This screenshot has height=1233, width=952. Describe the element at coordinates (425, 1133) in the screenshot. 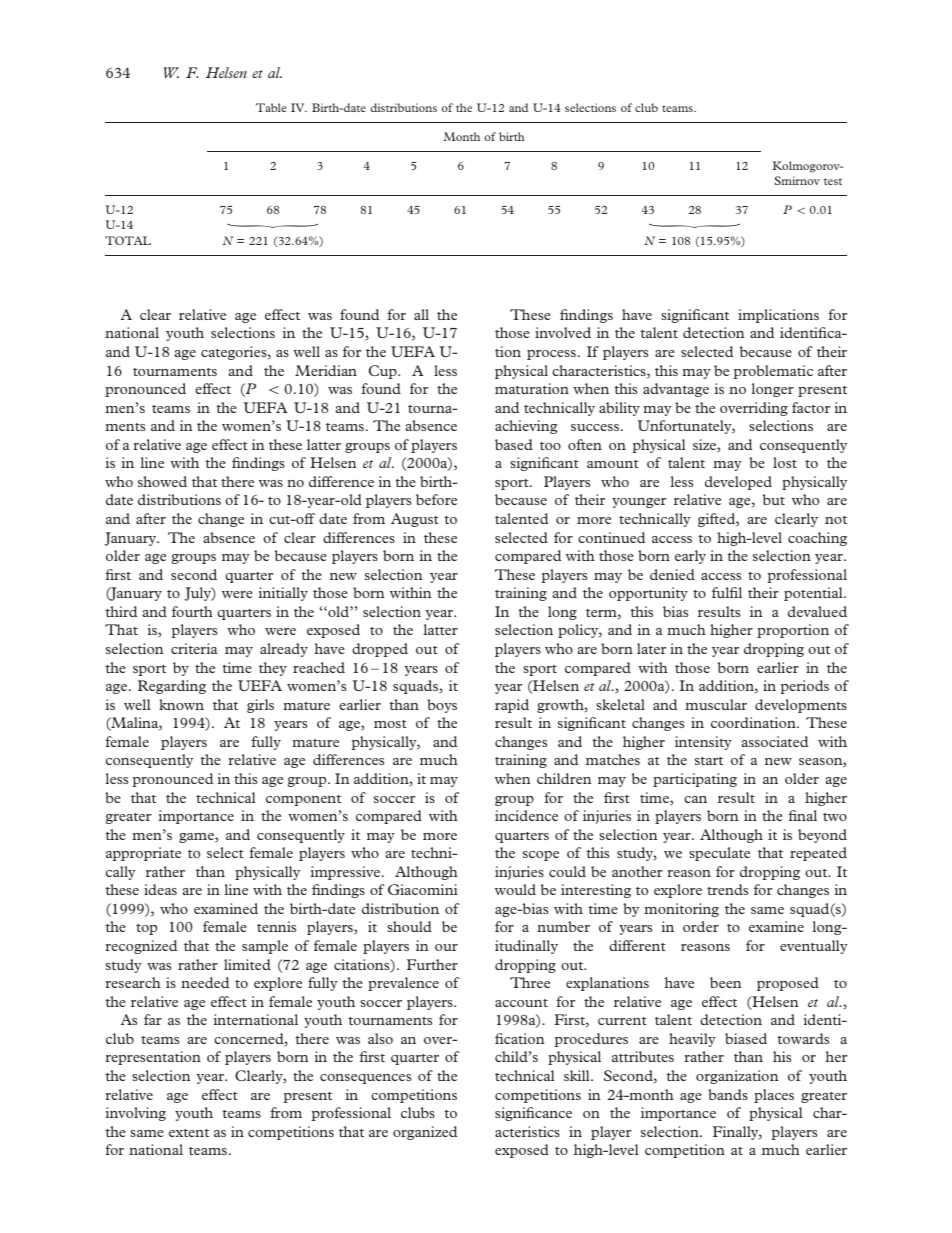

I see `organized` at that location.
